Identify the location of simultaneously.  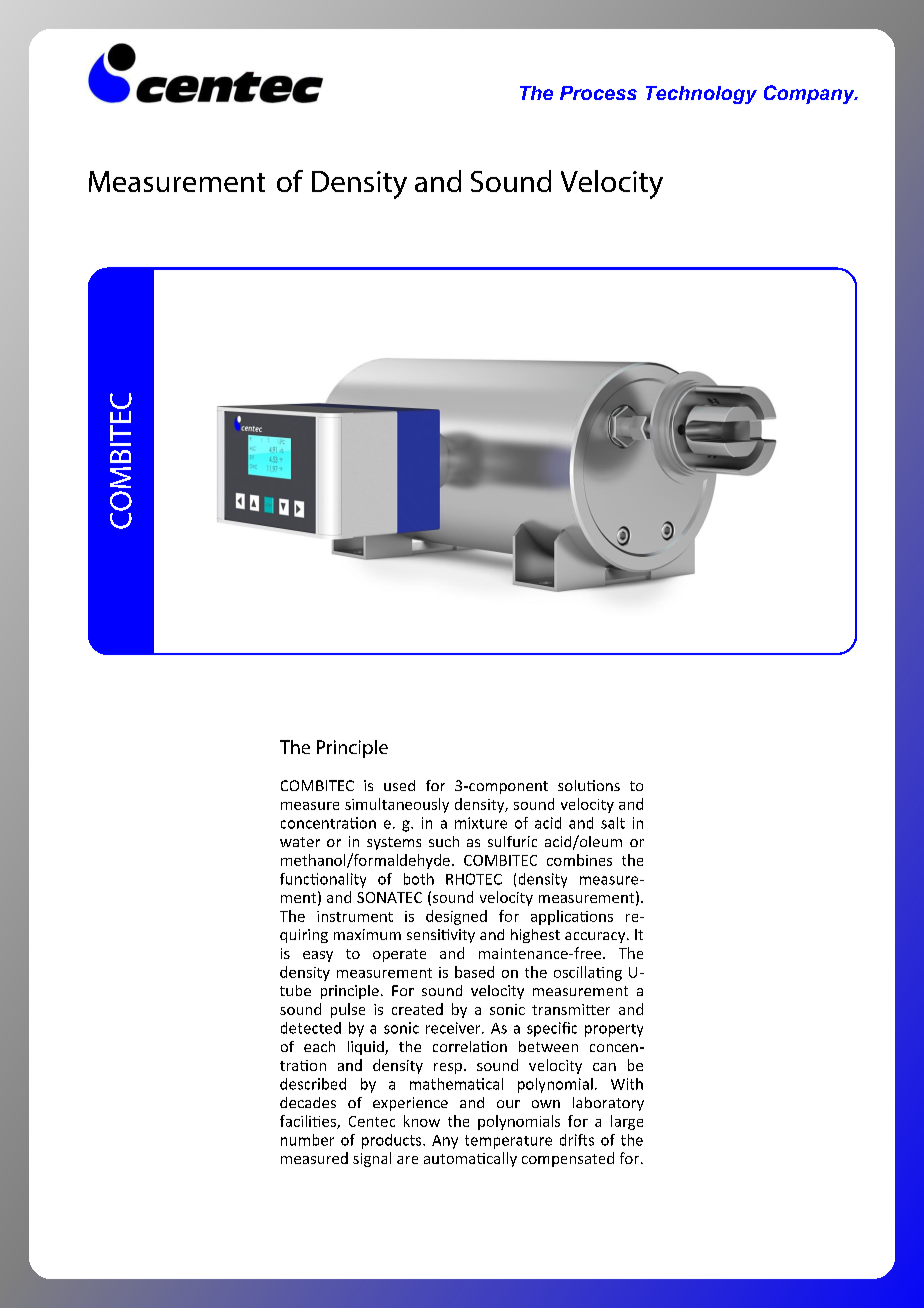
(397, 805).
